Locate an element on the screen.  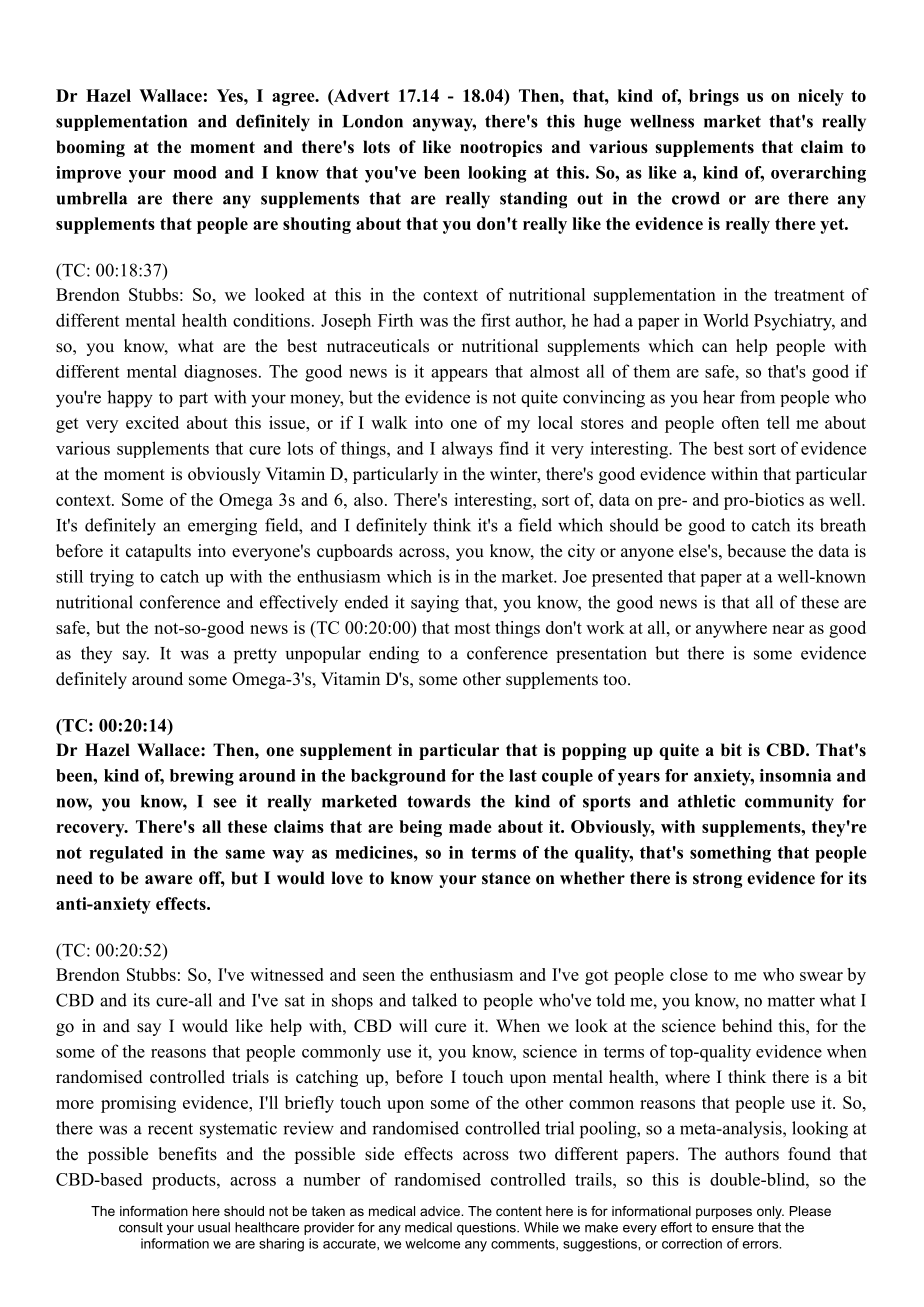
brings is located at coordinates (714, 97).
